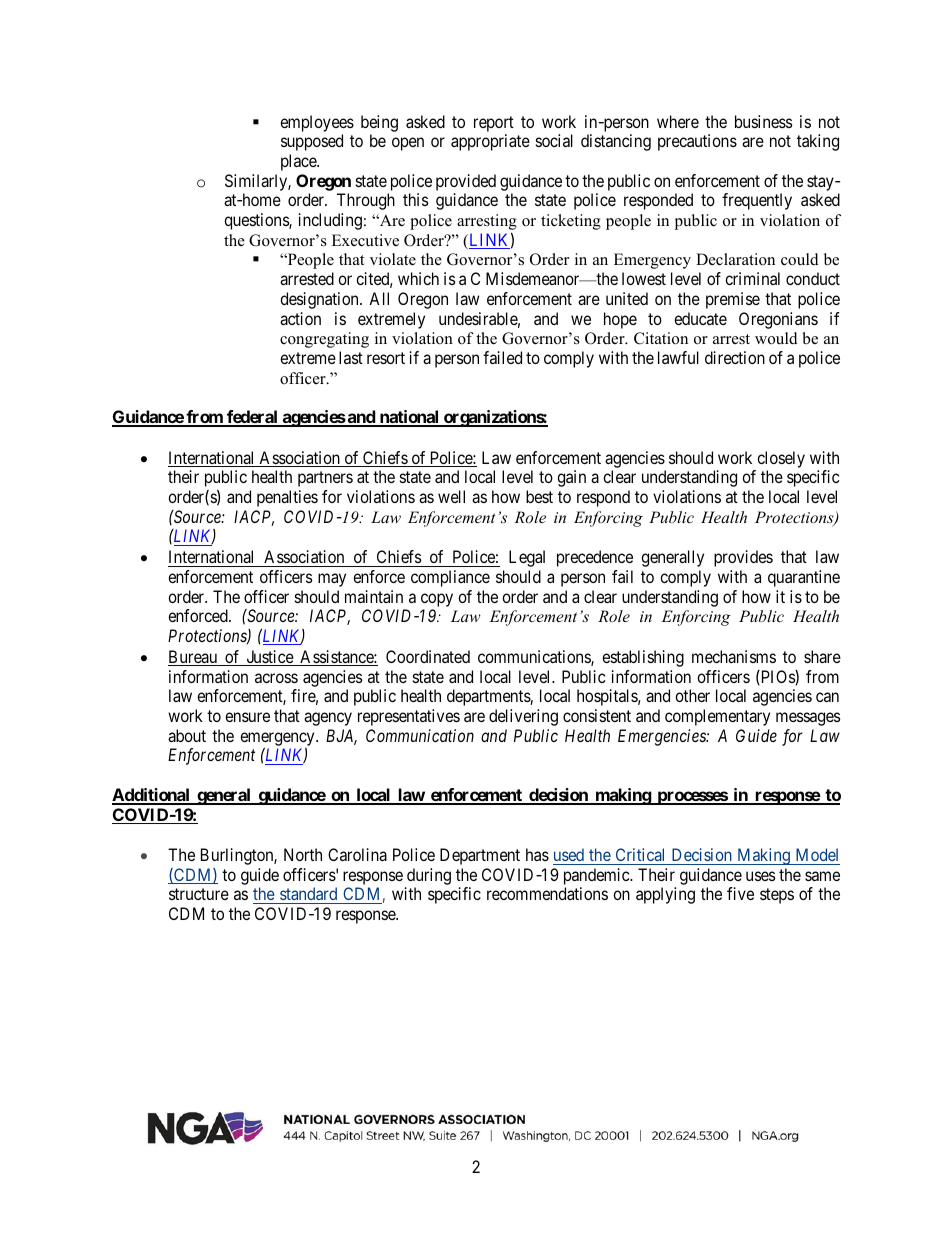  Describe the element at coordinates (717, 717) in the document. I see `complementary` at that location.
